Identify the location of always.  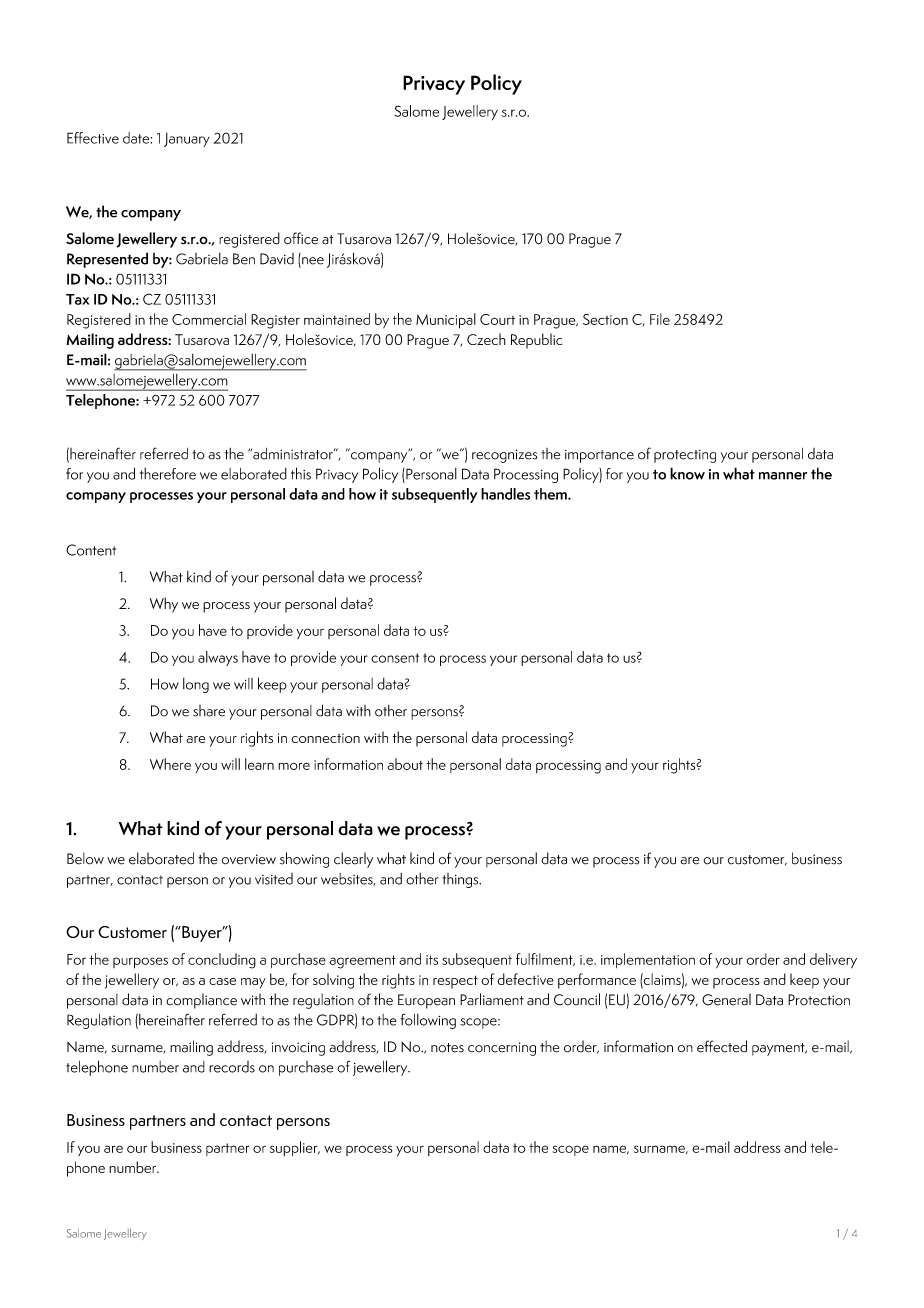
(218, 658).
